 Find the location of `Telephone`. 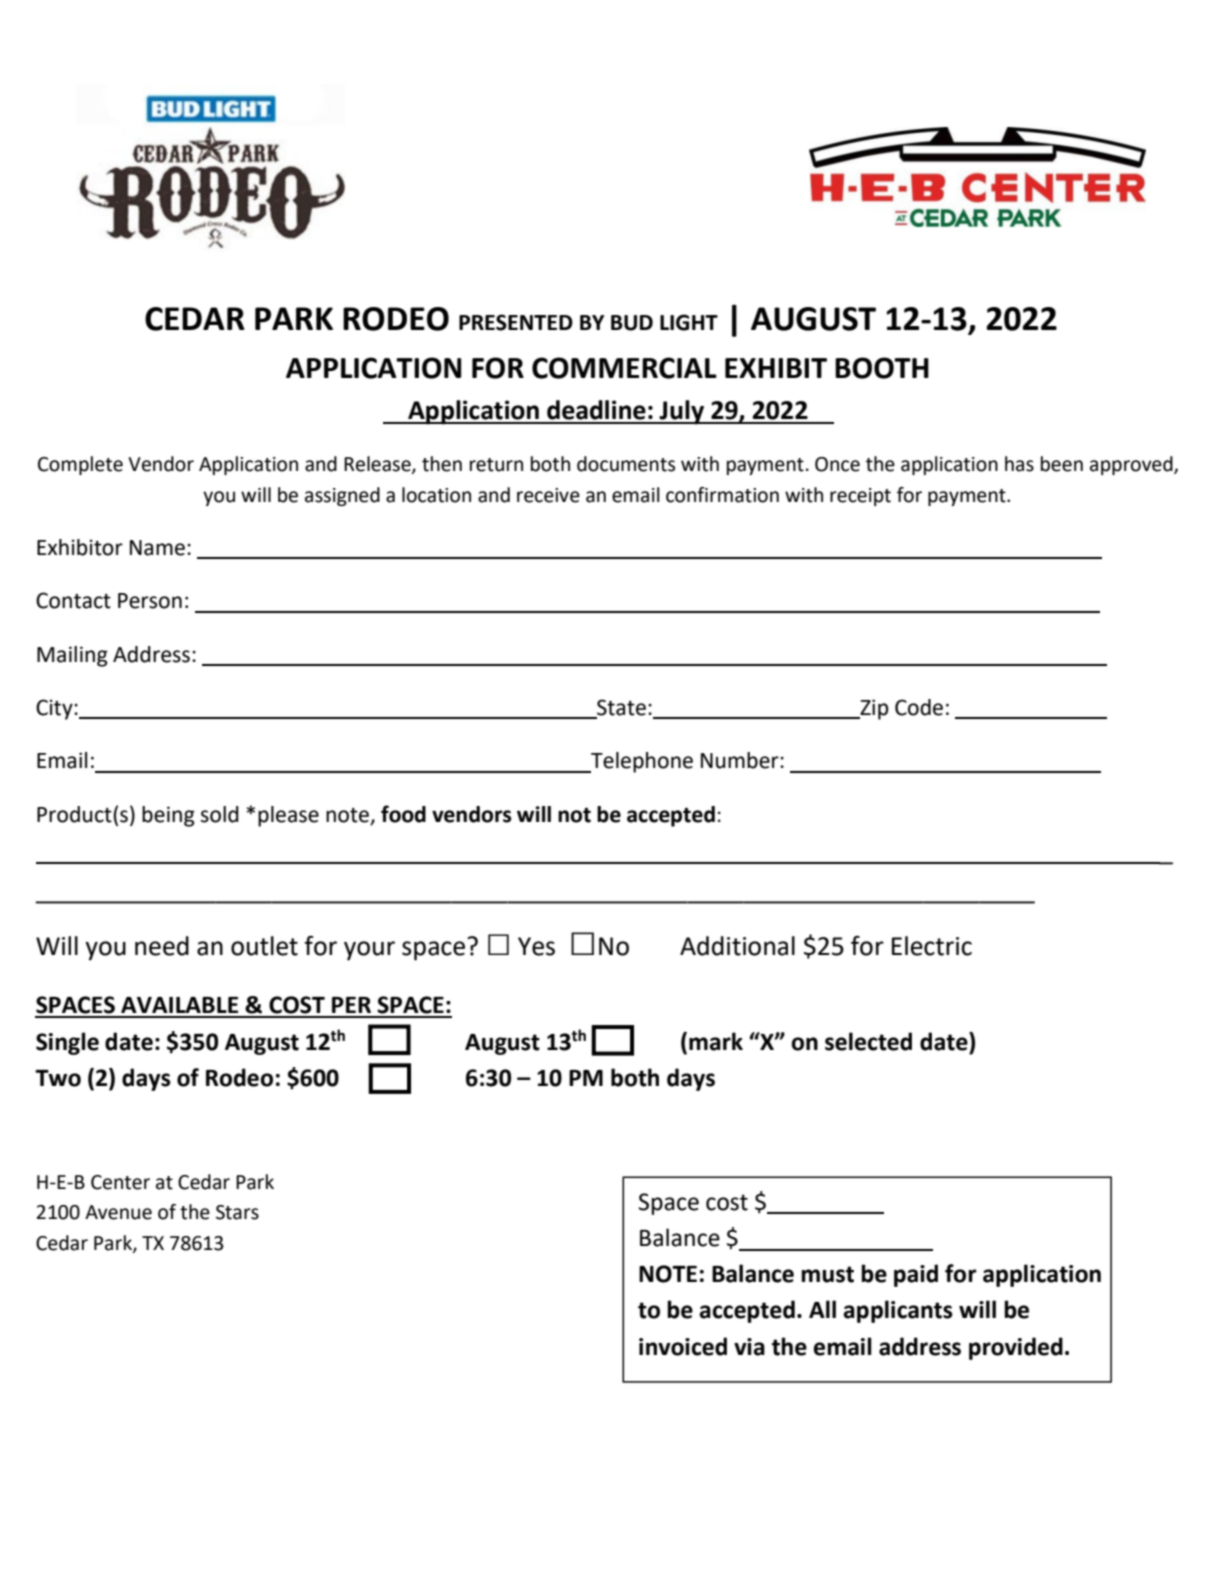

Telephone is located at coordinates (641, 762).
